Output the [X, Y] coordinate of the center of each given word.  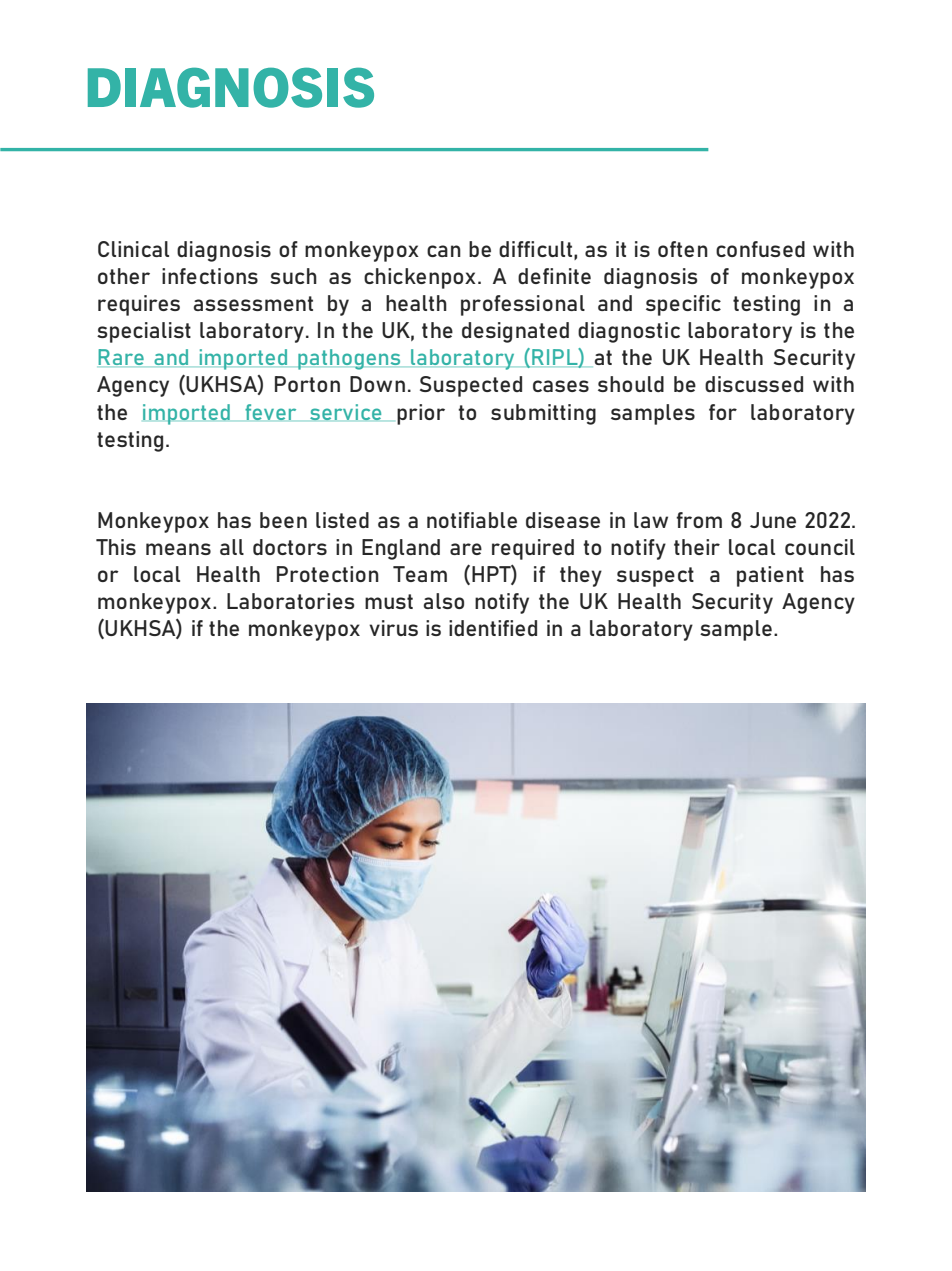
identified [493, 628]
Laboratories [290, 601]
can [444, 251]
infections [210, 276]
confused [760, 249]
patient [770, 576]
